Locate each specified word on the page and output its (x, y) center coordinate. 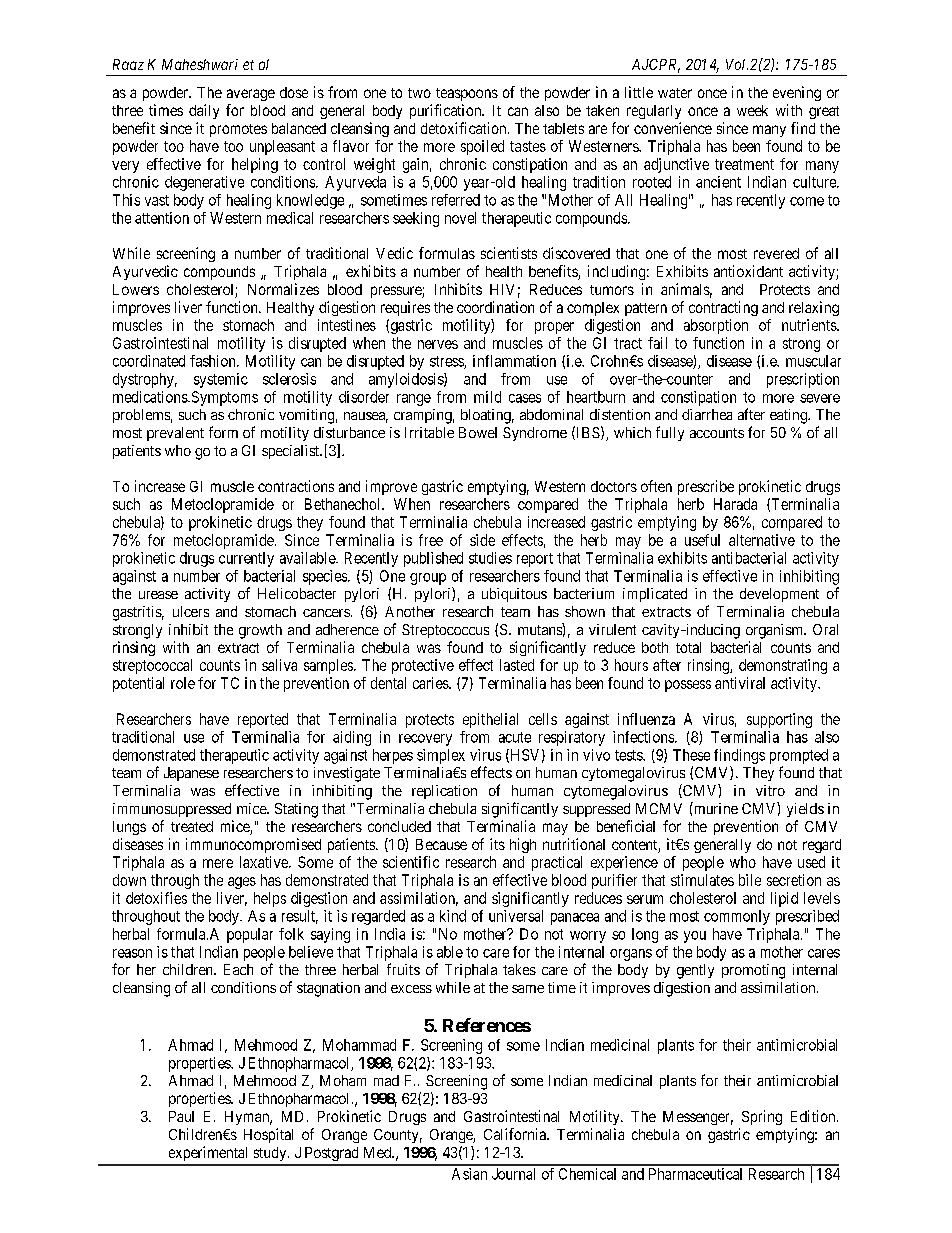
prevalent (175, 434)
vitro (770, 790)
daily (204, 111)
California (516, 1134)
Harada (735, 504)
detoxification (465, 128)
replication (444, 792)
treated (192, 826)
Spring (762, 1117)
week (752, 110)
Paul (181, 1116)
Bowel (478, 432)
